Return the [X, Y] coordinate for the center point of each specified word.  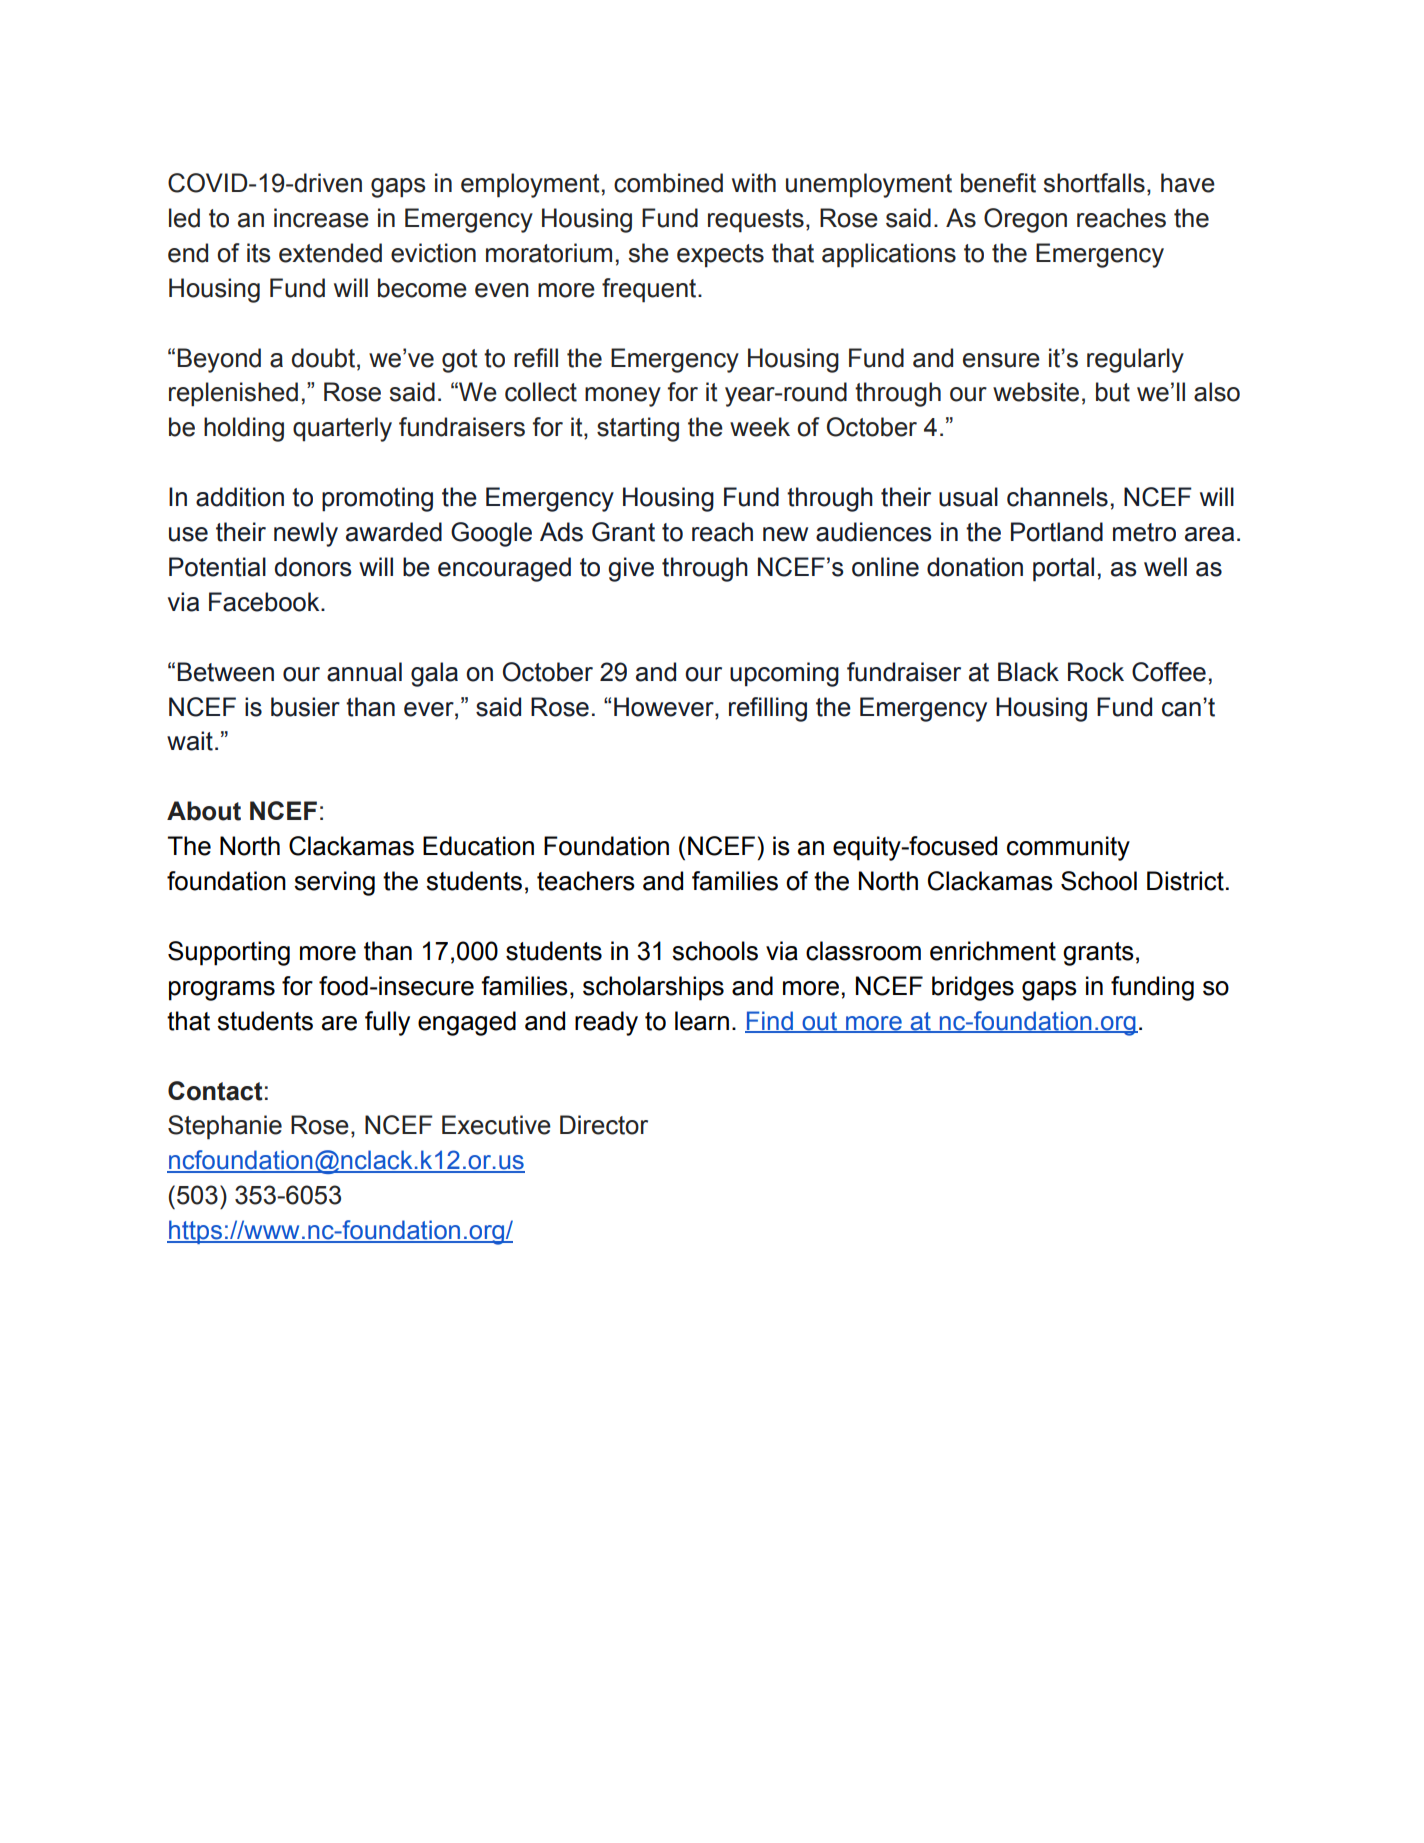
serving [334, 883]
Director [604, 1125]
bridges [973, 988]
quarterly [342, 429]
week [760, 427]
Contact [215, 1091]
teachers [586, 881]
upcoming [784, 674]
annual [364, 672]
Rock [1096, 672]
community [1068, 848]
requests [756, 221]
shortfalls [1094, 183]
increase [321, 218]
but [1113, 392]
